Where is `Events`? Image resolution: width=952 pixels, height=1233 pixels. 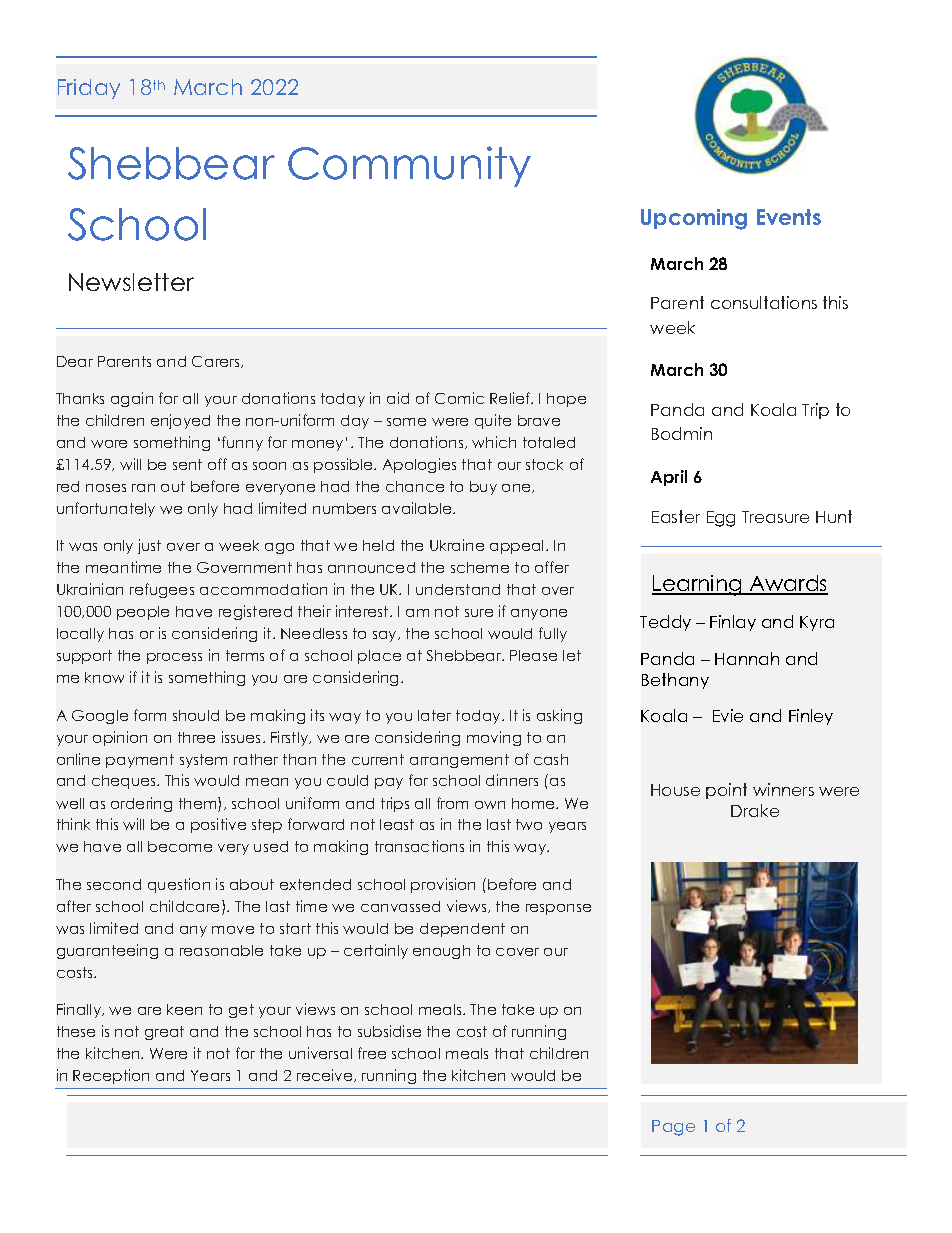
Events is located at coordinates (789, 217).
